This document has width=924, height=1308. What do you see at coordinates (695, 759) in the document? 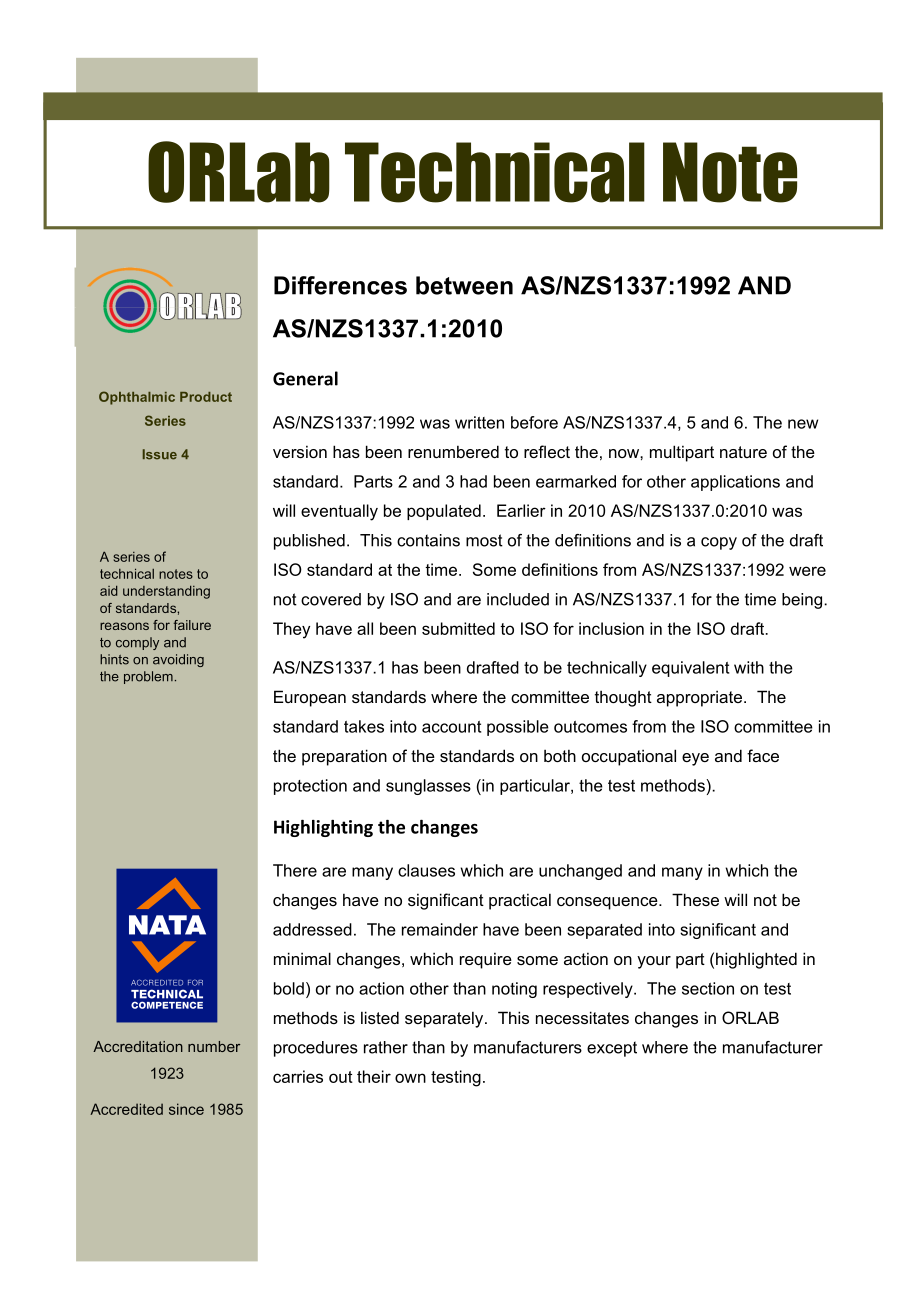
I see `eye` at bounding box center [695, 759].
